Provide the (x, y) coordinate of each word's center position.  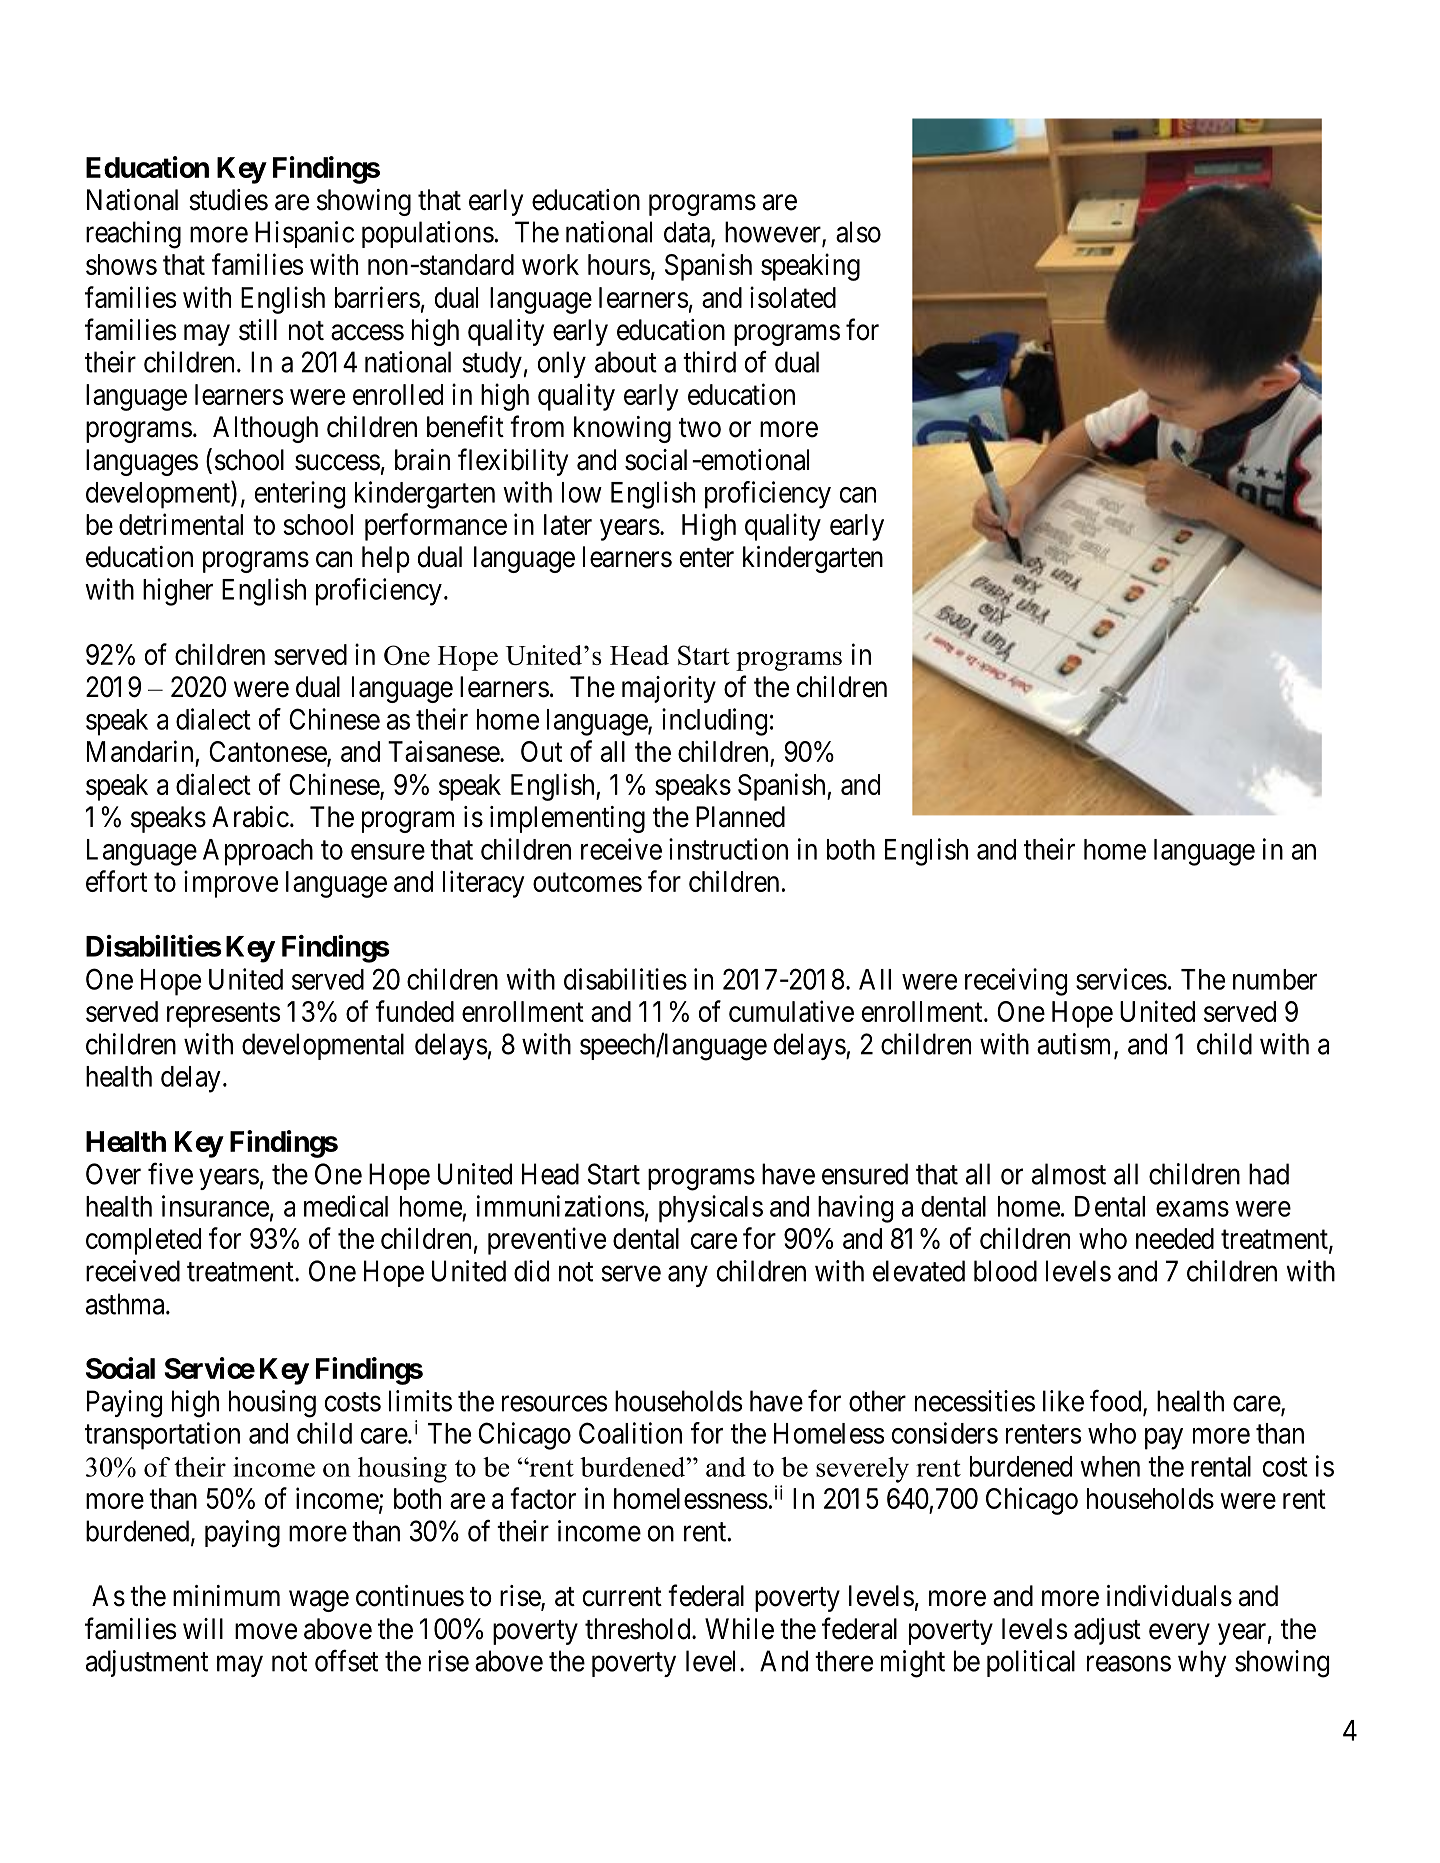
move (266, 1631)
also (858, 232)
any (688, 1276)
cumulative (791, 1011)
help (386, 559)
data (688, 233)
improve (231, 884)
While (739, 1629)
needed (1175, 1238)
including (714, 722)
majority (669, 689)
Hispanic (304, 234)
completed (143, 1241)
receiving (1016, 982)
